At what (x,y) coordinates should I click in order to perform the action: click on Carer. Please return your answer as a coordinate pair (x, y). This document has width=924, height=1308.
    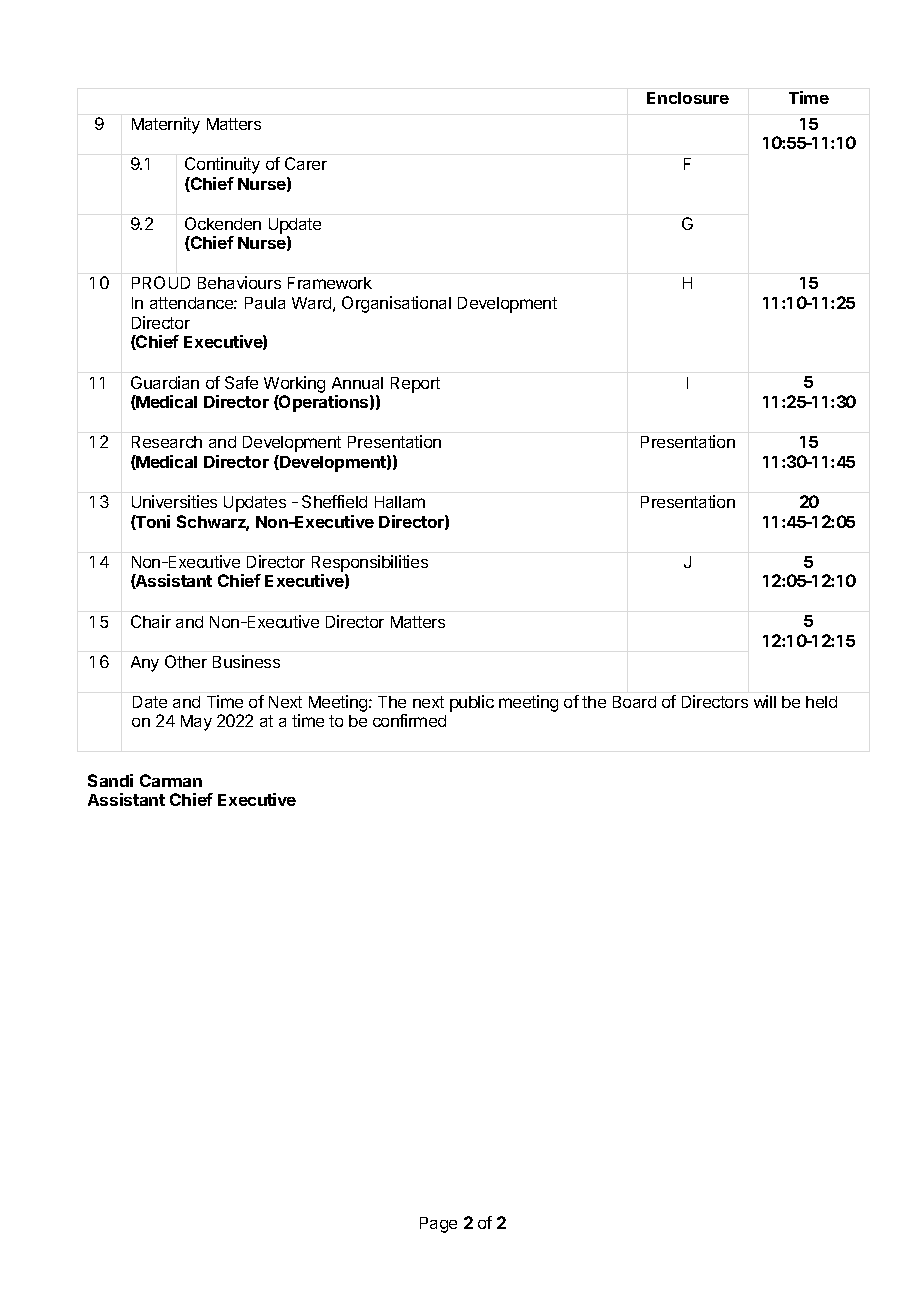
    Looking at the image, I should click on (306, 163).
